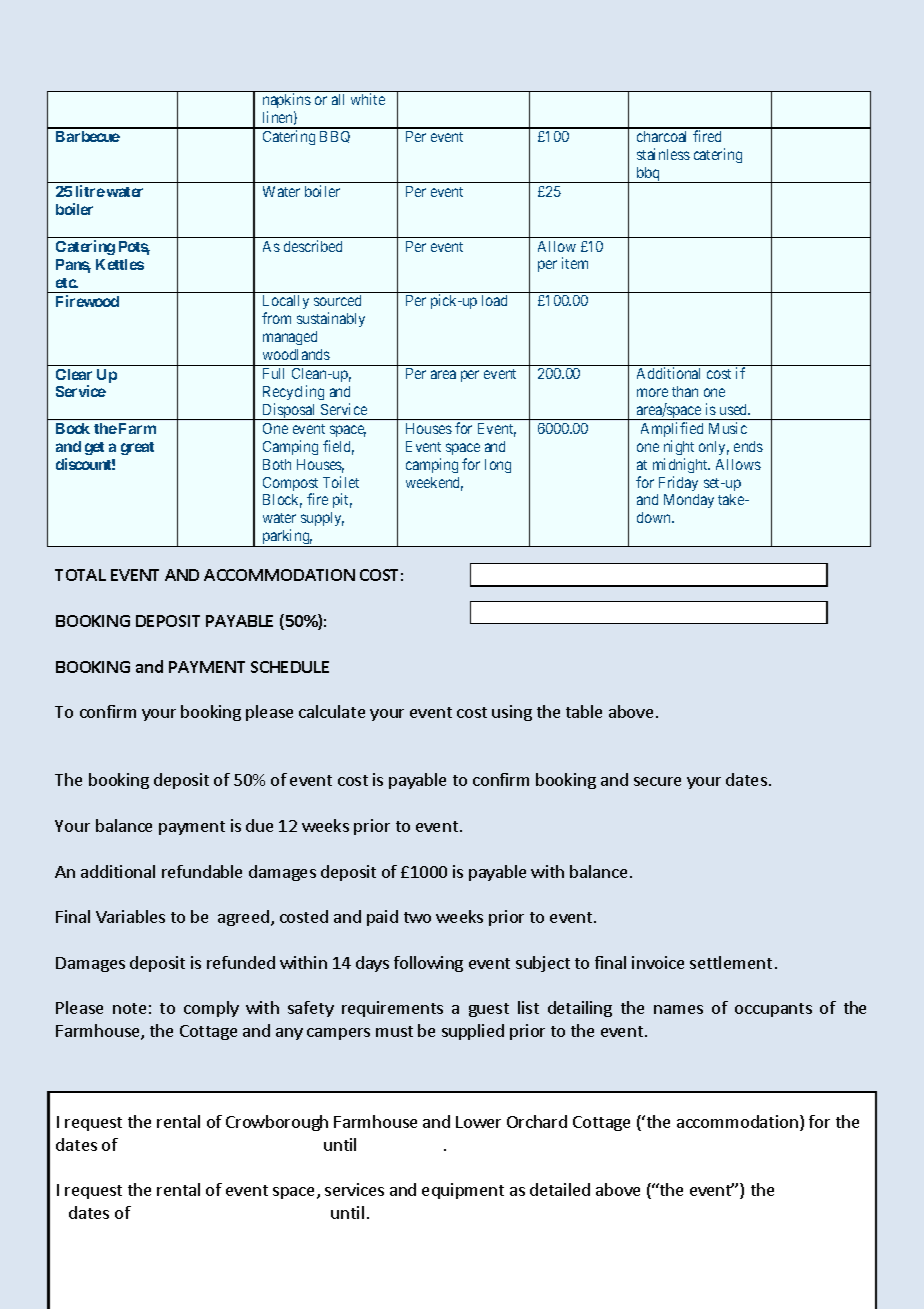  What do you see at coordinates (658, 962) in the screenshot?
I see `invoice` at bounding box center [658, 962].
